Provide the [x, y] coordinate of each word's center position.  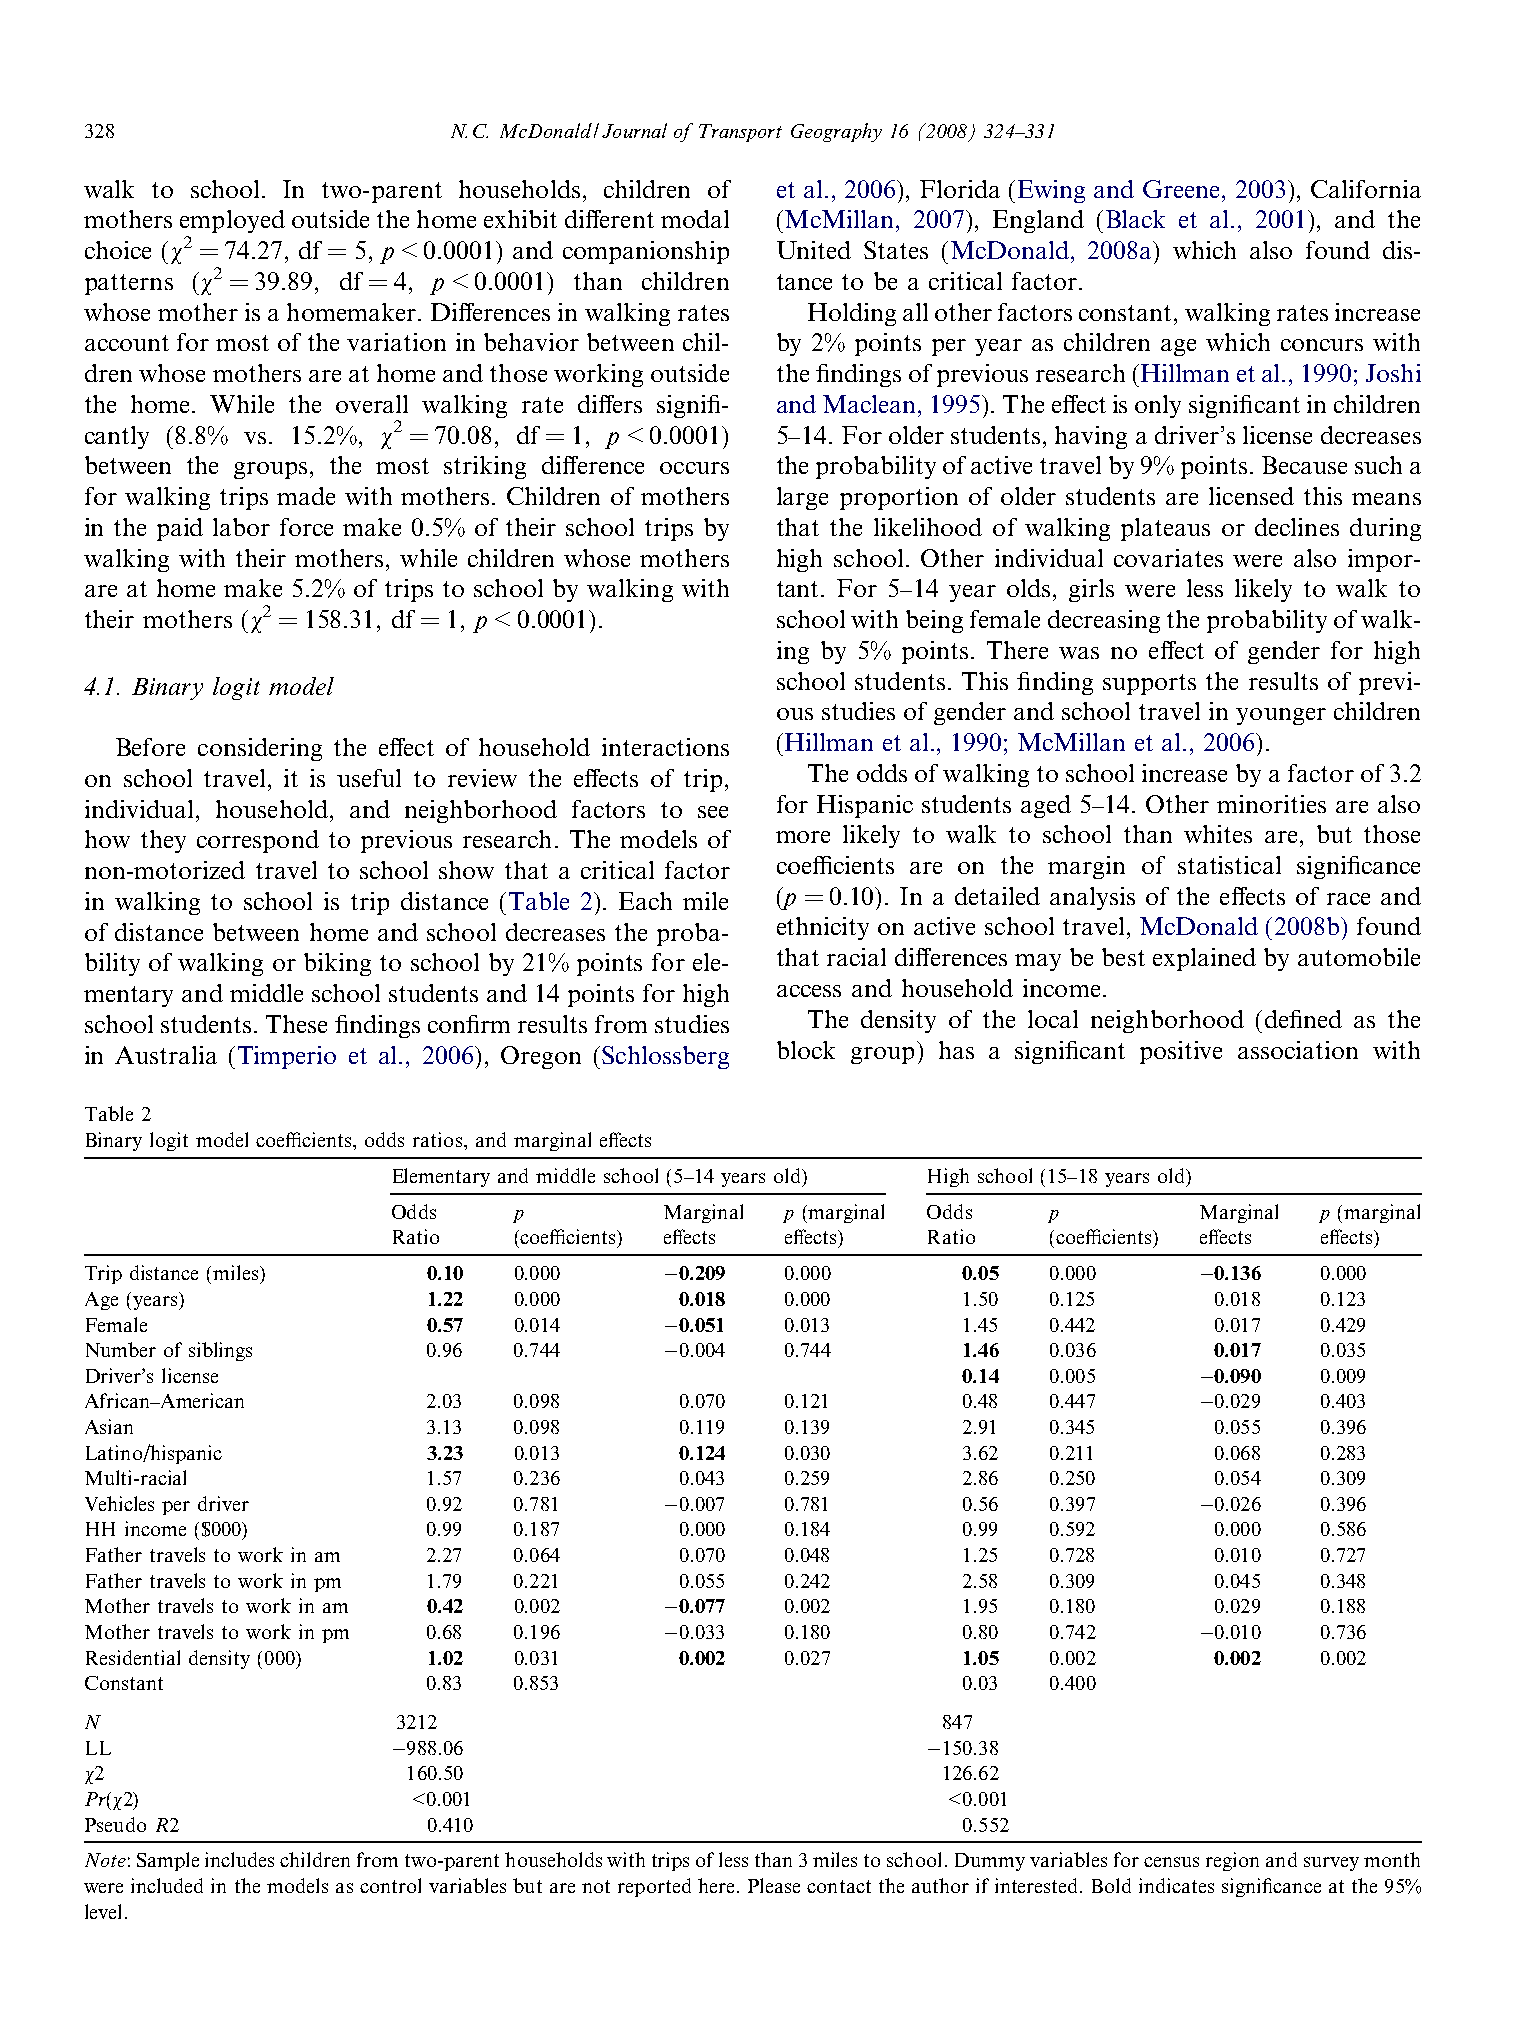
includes [239, 1859]
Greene [1183, 189]
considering [260, 749]
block [806, 1050]
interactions [665, 747]
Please [774, 1885]
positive [1181, 1052]
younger [1281, 716]
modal [695, 219]
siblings [220, 1351]
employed [232, 221]
